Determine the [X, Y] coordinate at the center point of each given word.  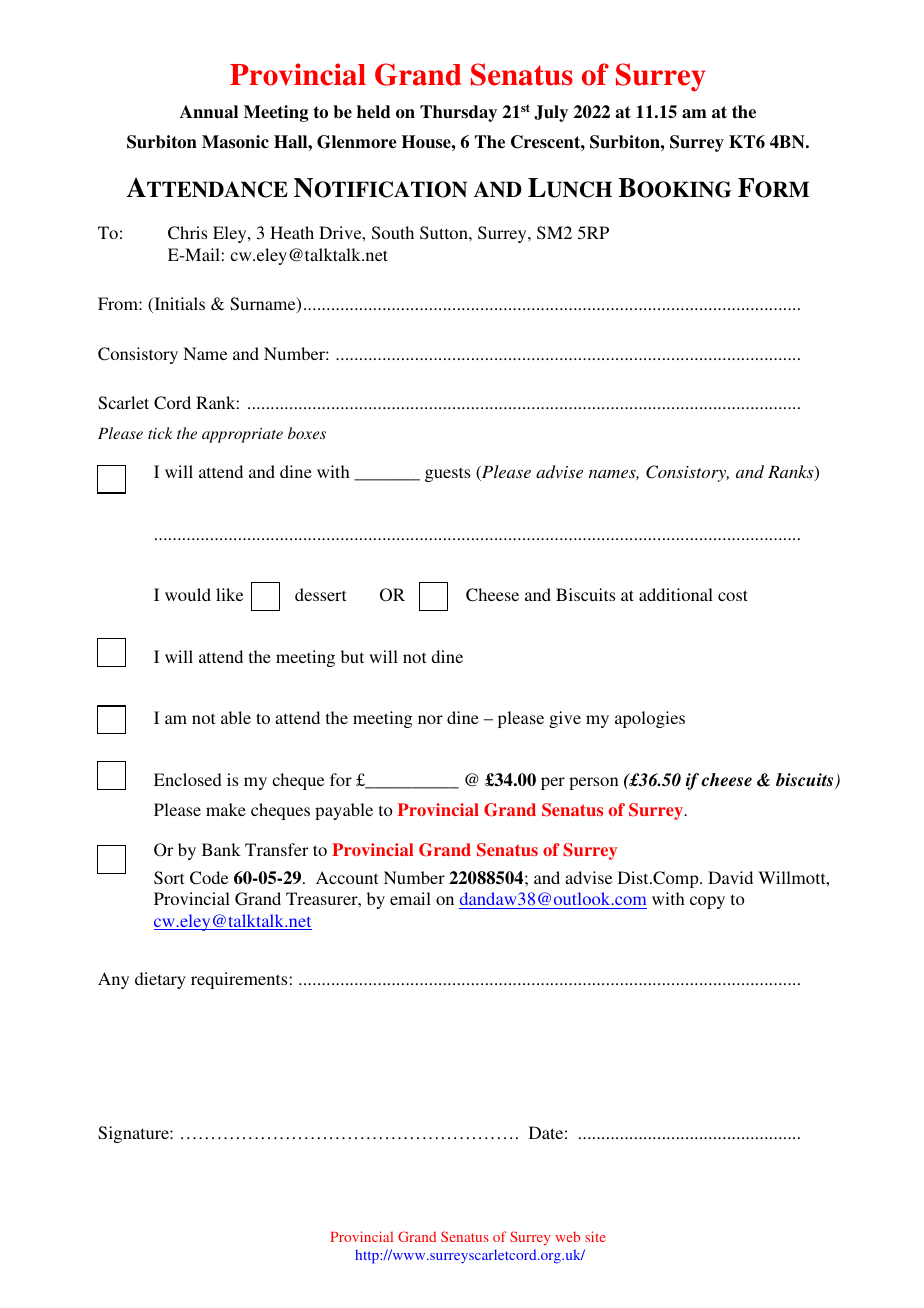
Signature [134, 1134]
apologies [650, 719]
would [188, 594]
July [551, 113]
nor [430, 719]
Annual [209, 112]
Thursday [458, 113]
